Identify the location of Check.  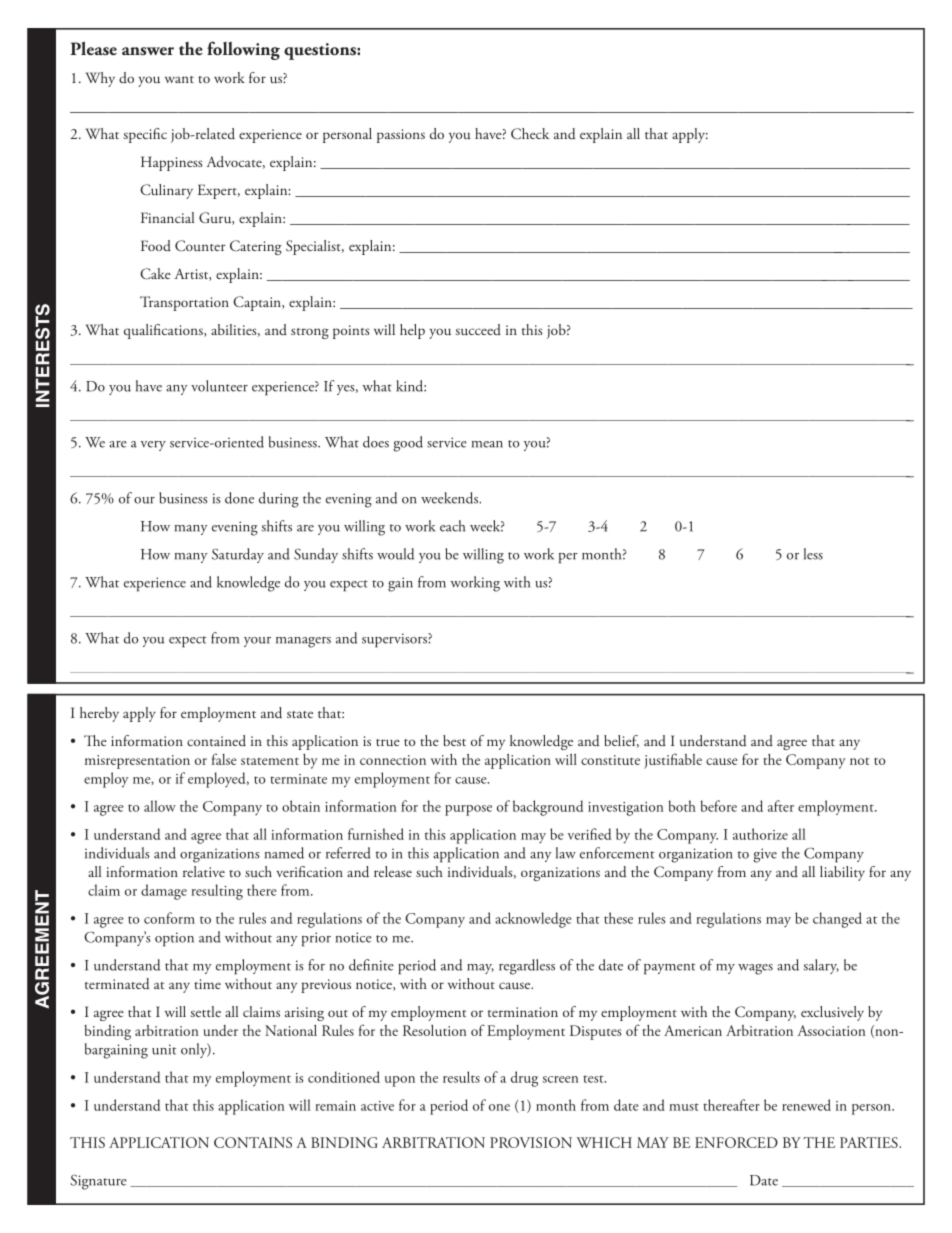
(530, 134).
